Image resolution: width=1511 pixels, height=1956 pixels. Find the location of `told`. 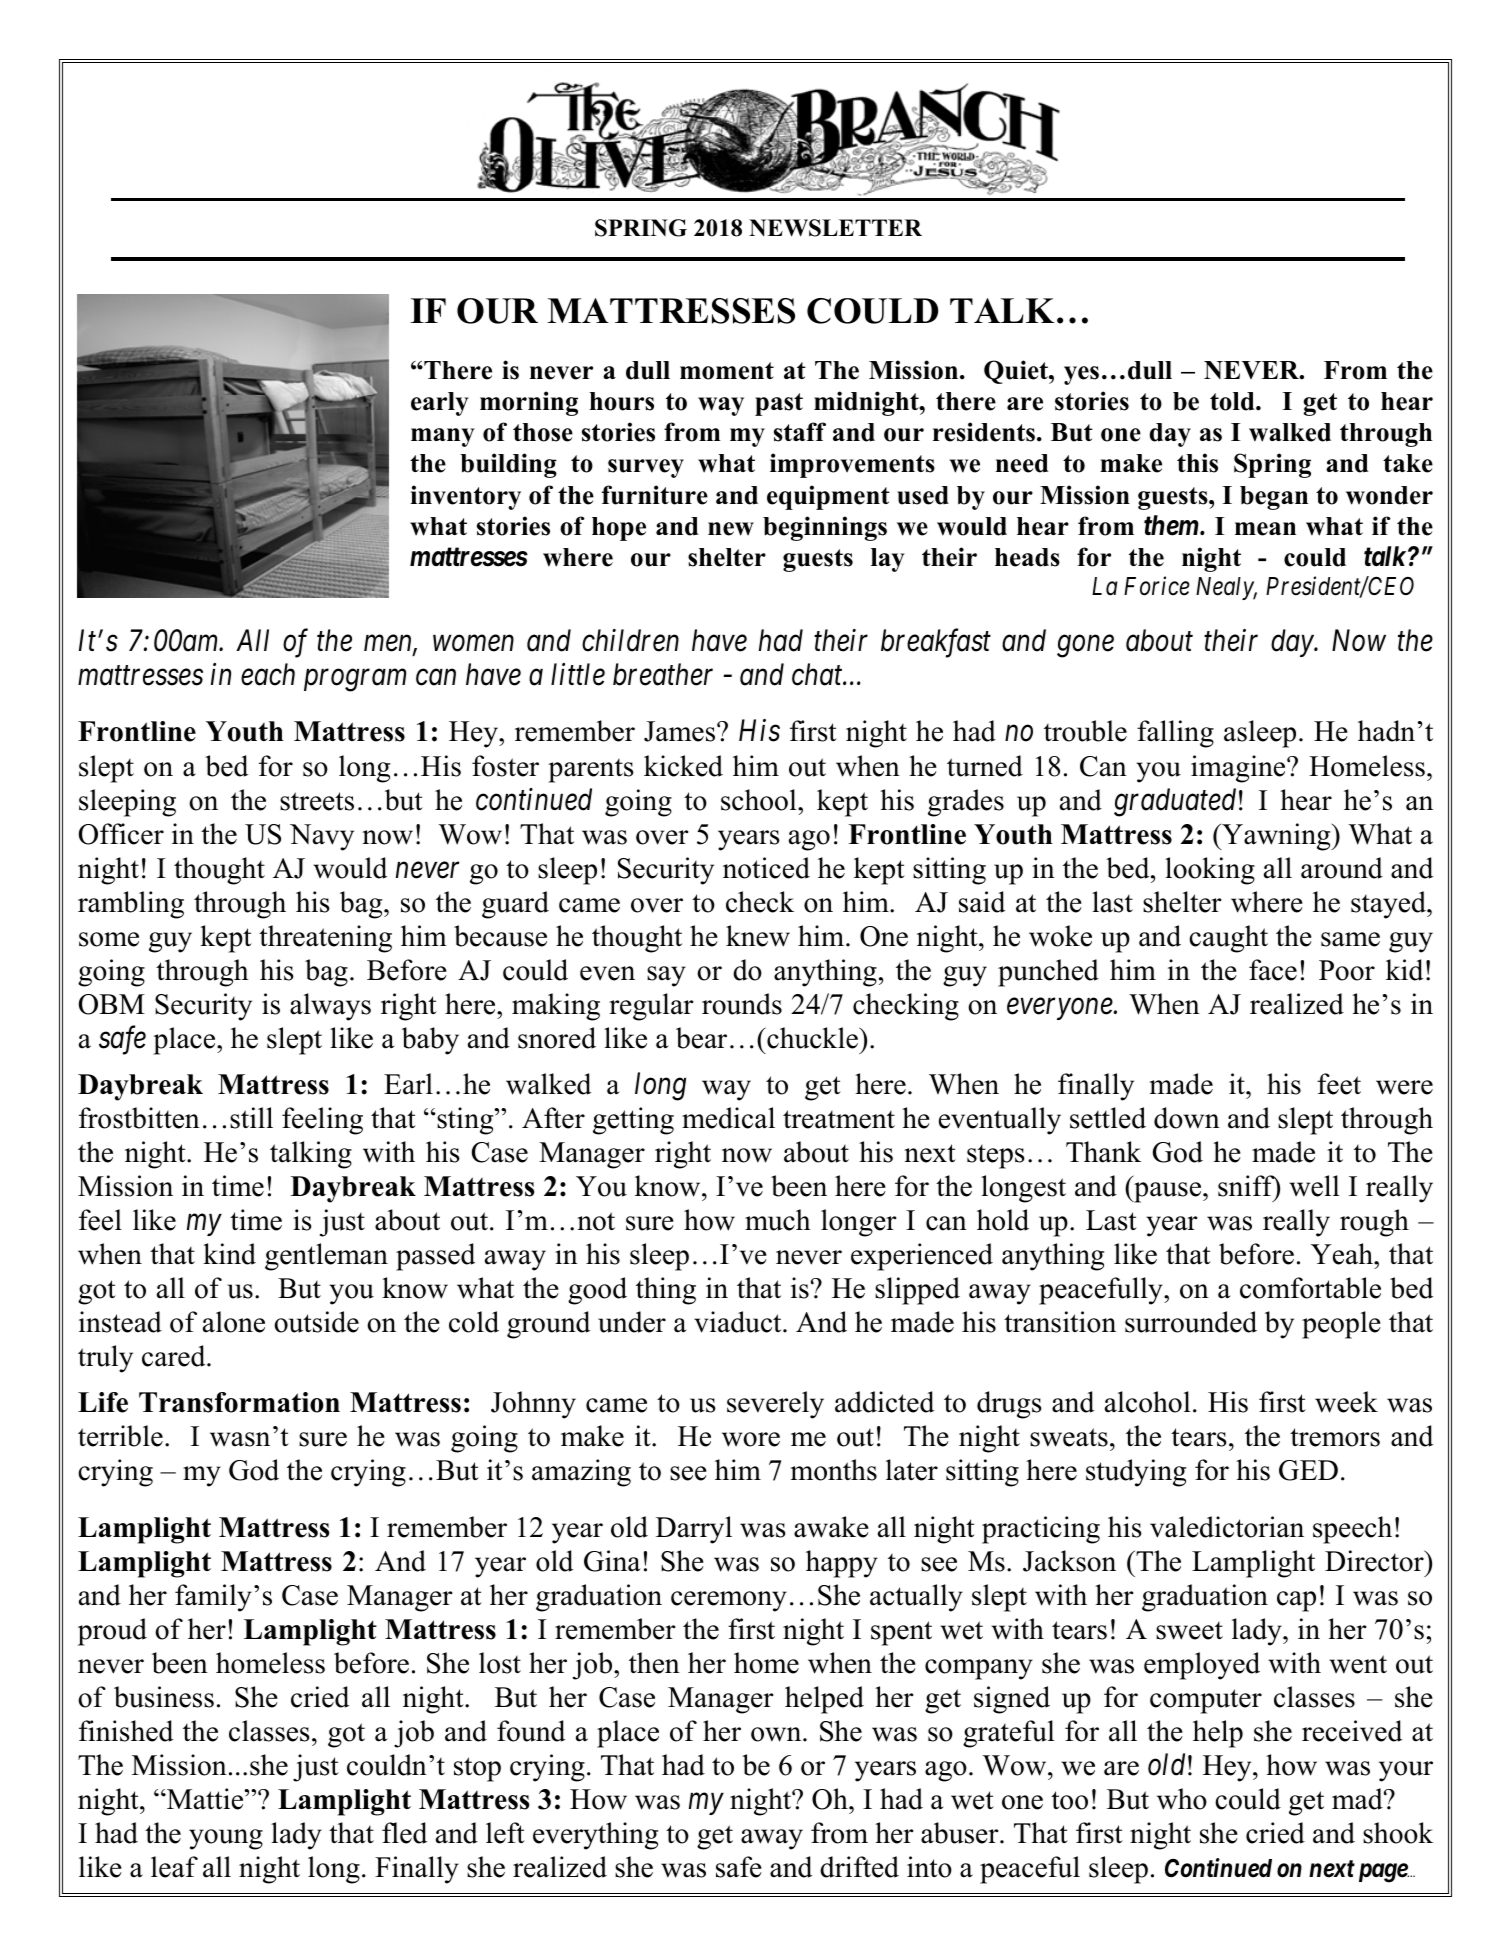

told is located at coordinates (1233, 401).
